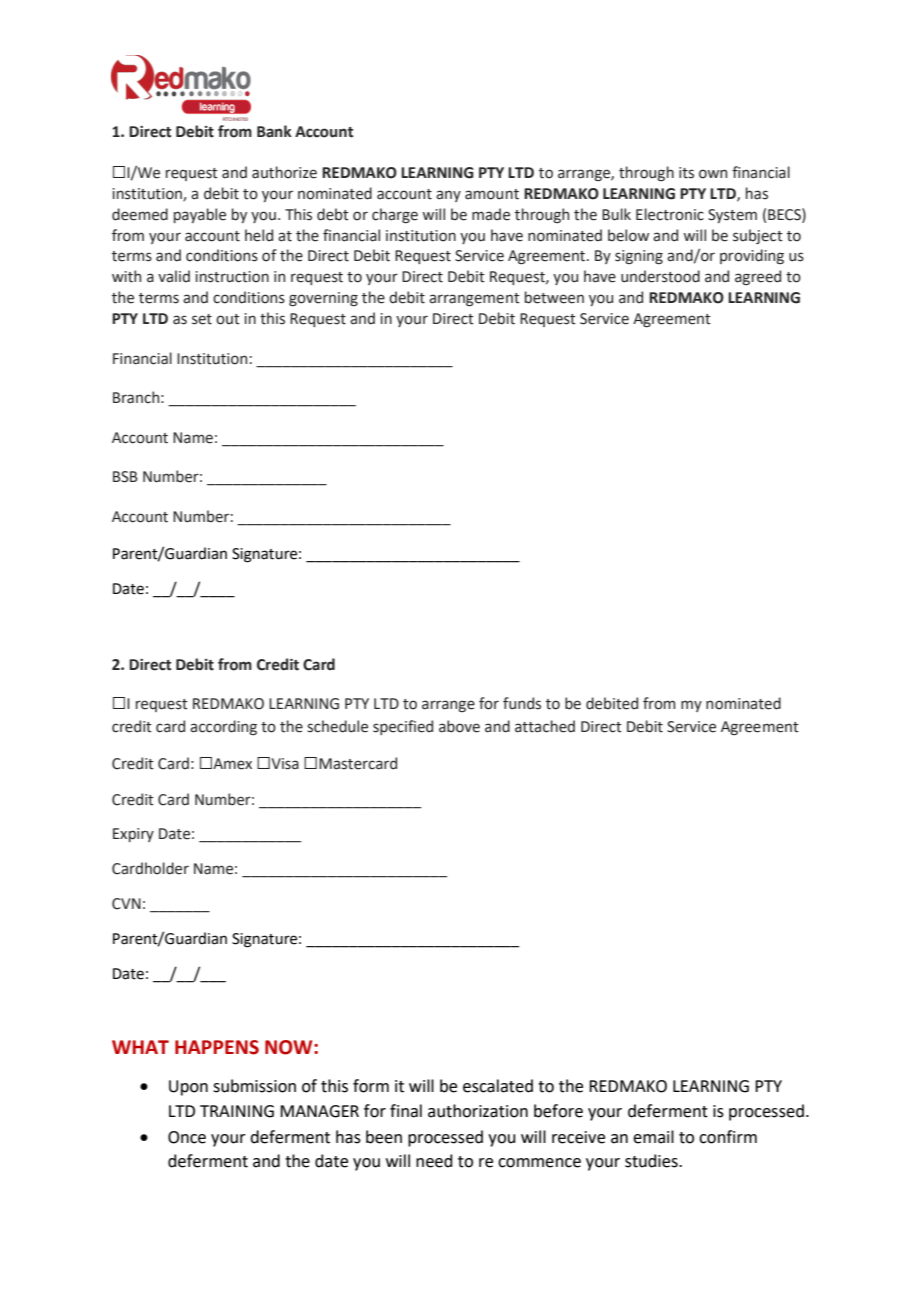  Describe the element at coordinates (202, 319) in the document. I see `set` at that location.
